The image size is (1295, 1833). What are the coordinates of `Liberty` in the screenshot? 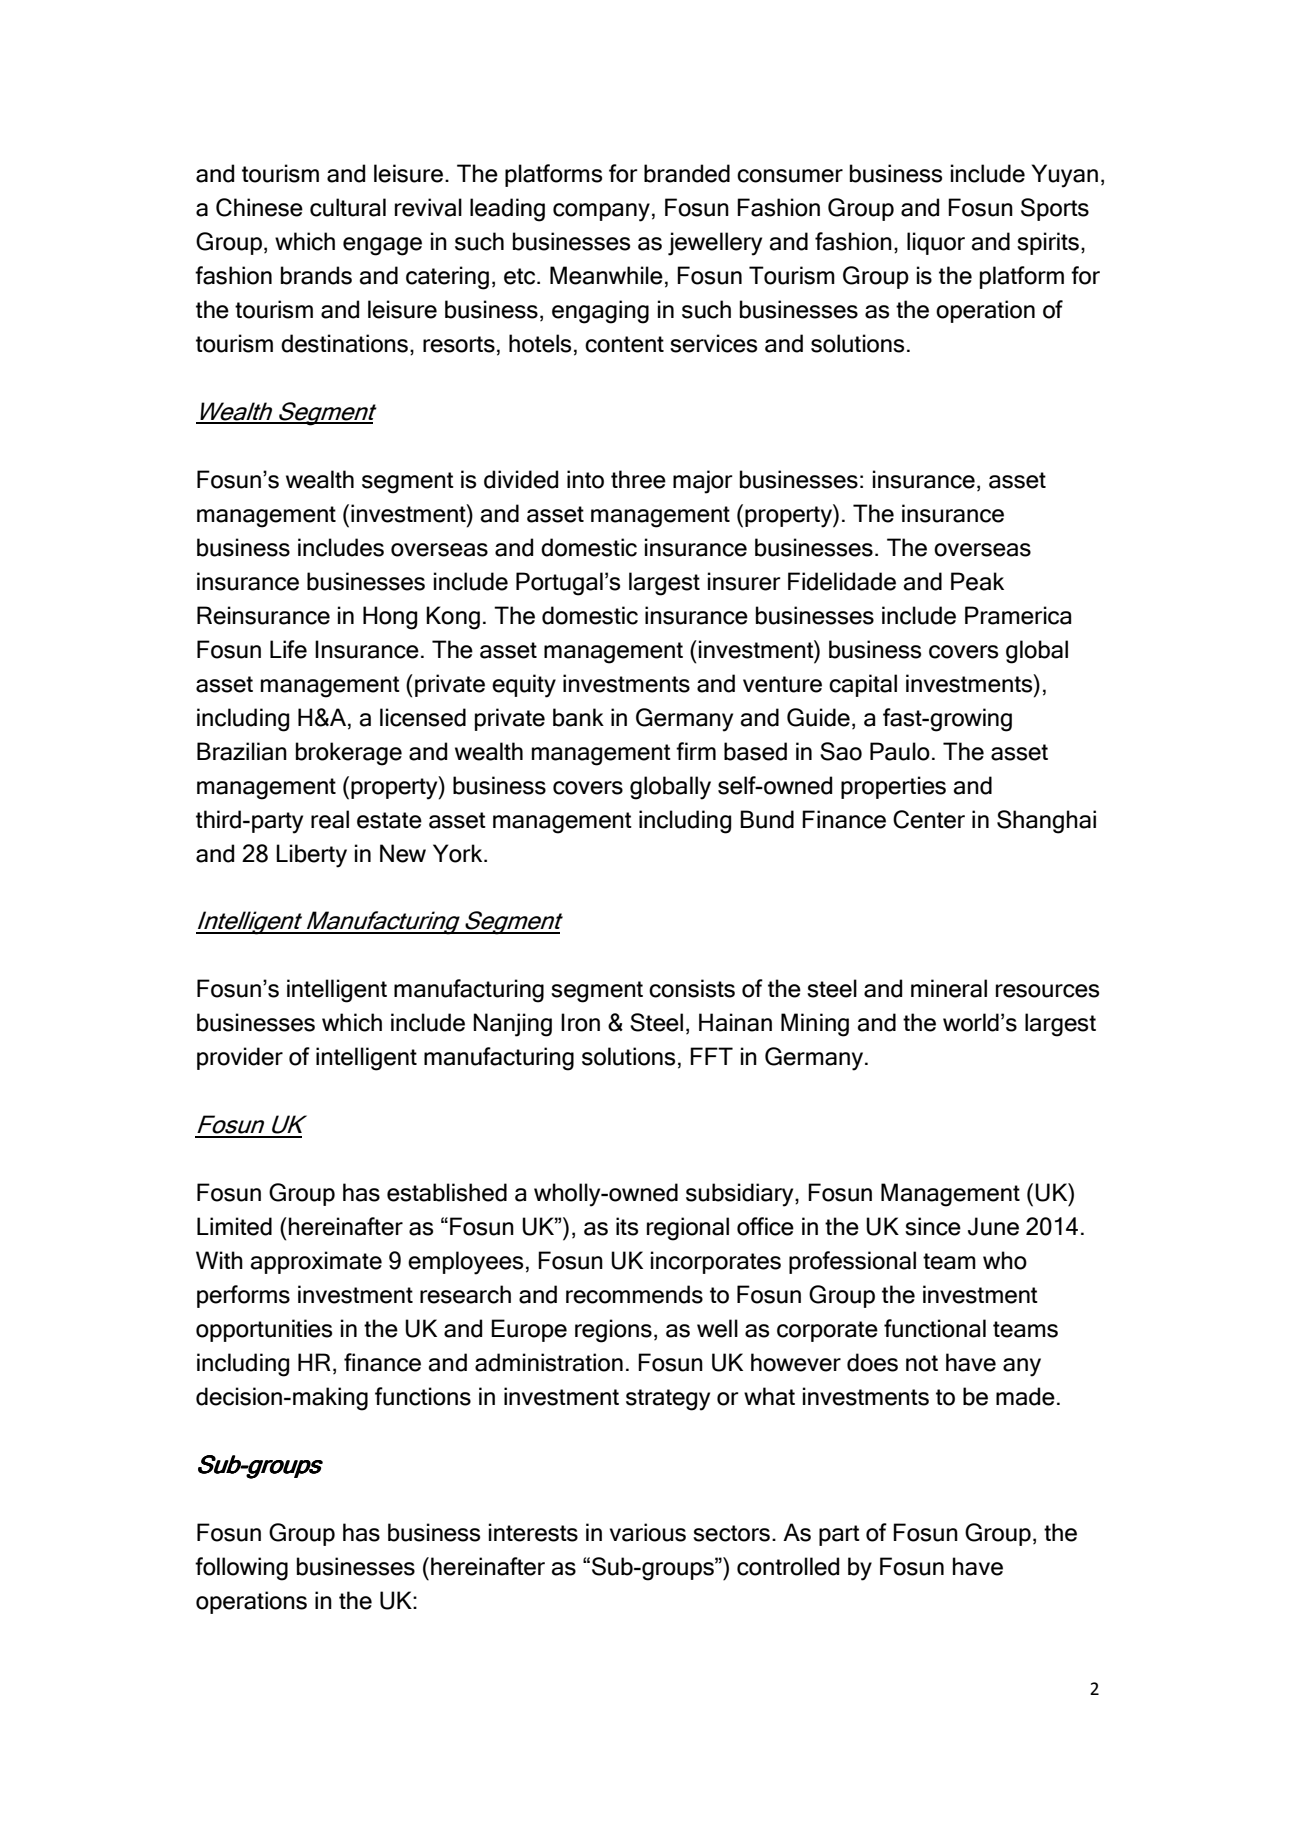 It's located at (311, 856).
